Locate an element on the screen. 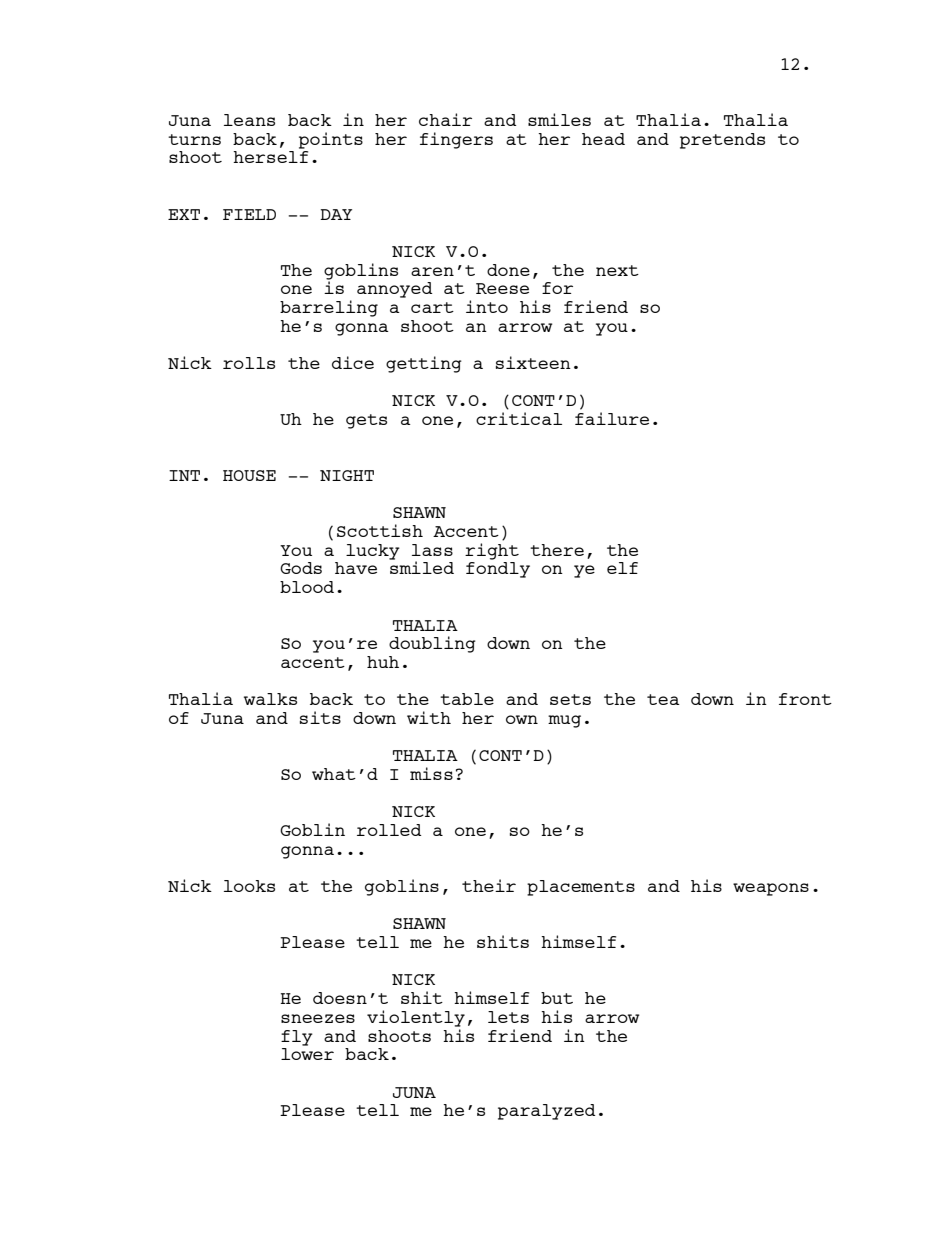 The image size is (952, 1233). pretends is located at coordinates (722, 141).
